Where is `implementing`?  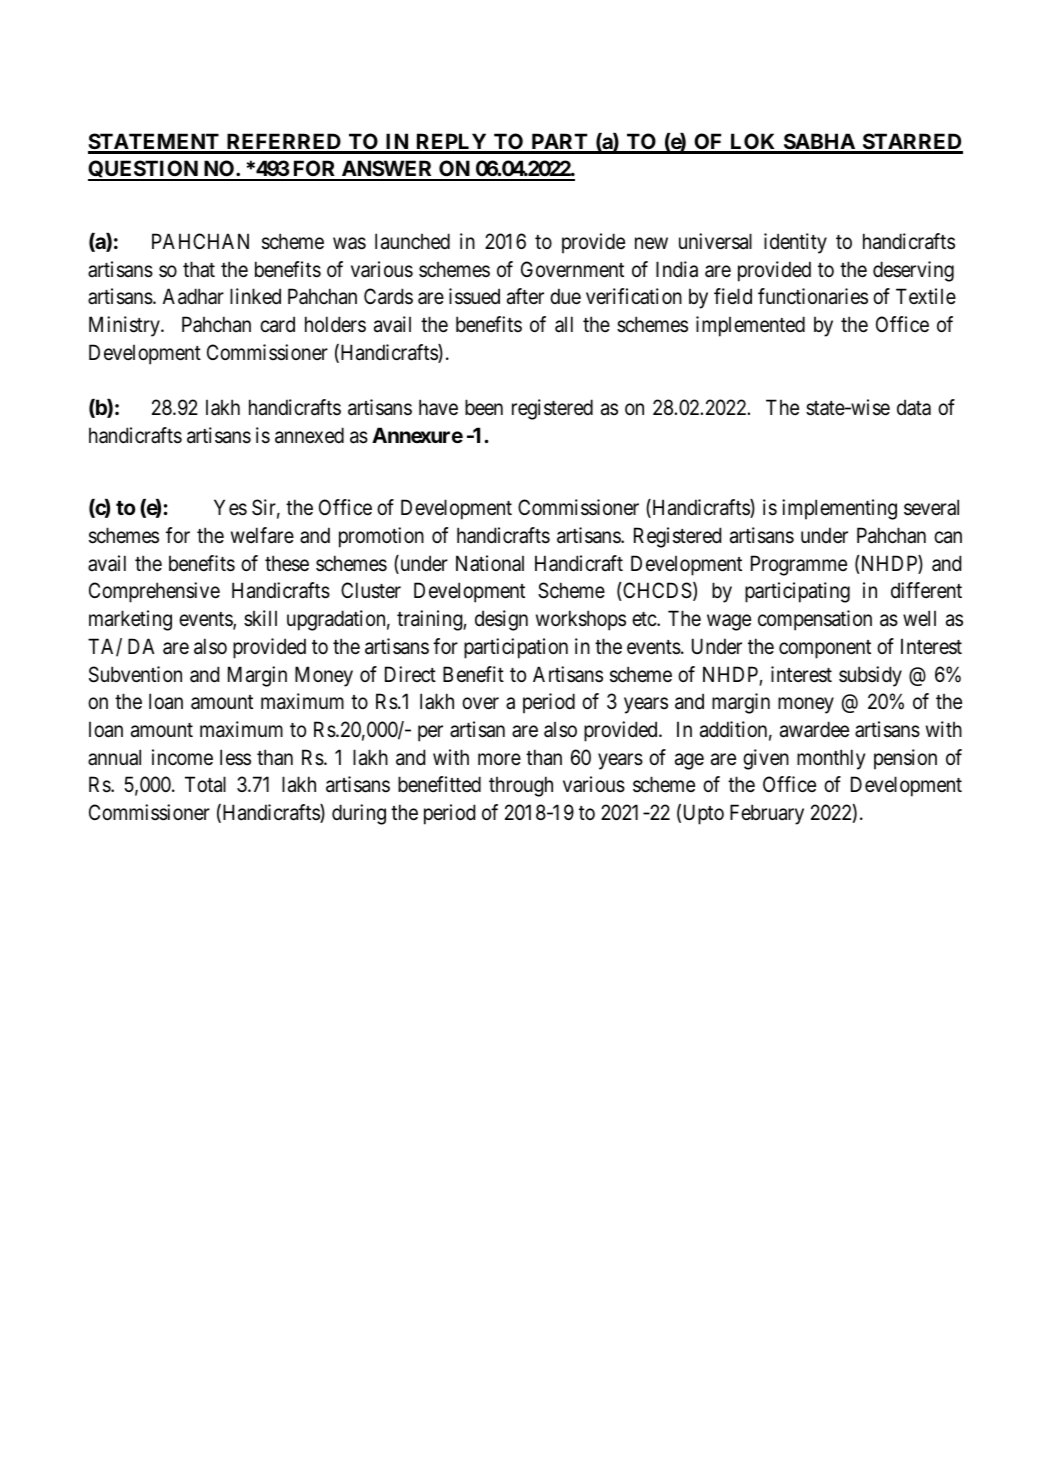
implementing is located at coordinates (839, 509).
